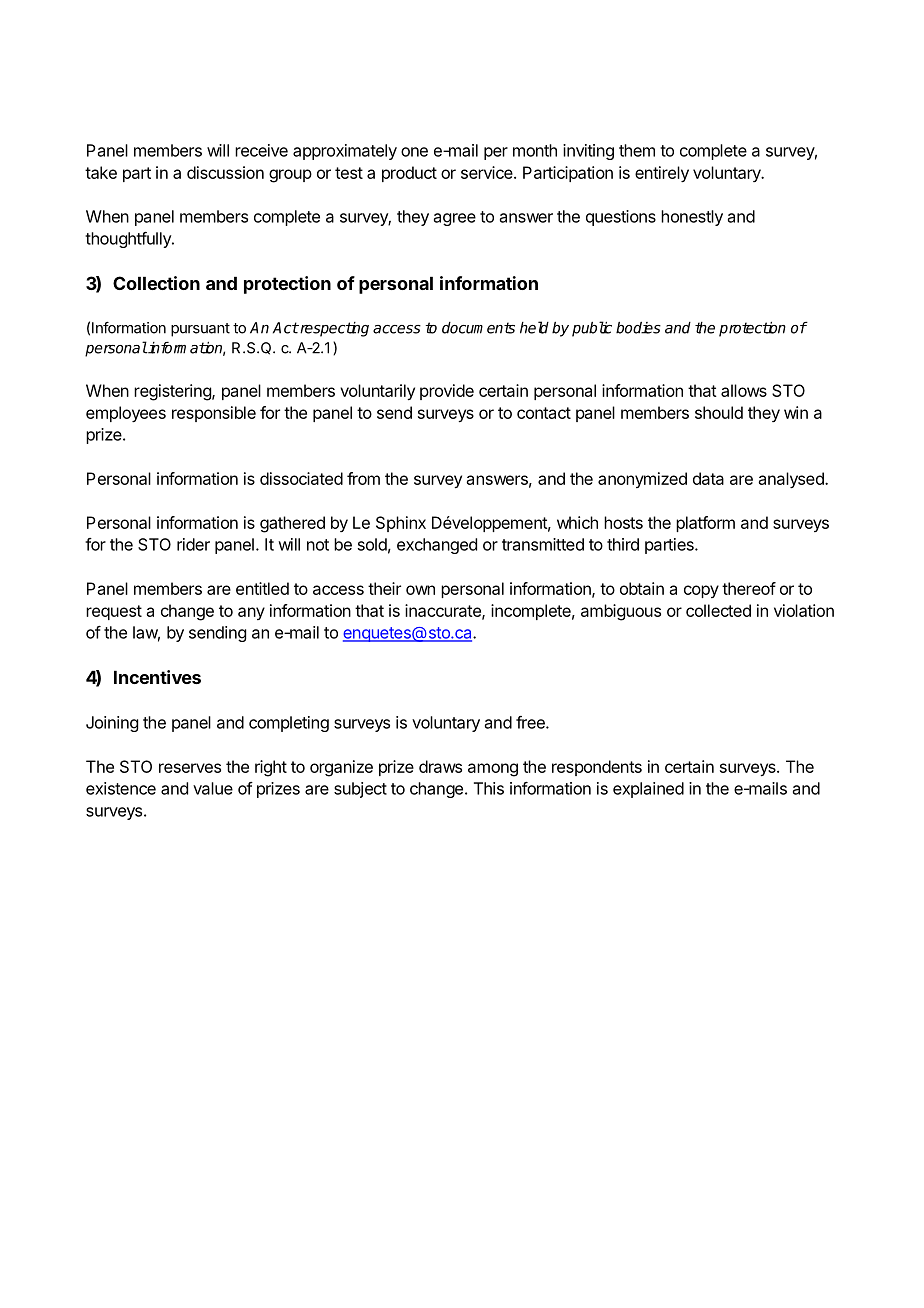  Describe the element at coordinates (251, 613) in the screenshot. I see `any` at that location.
